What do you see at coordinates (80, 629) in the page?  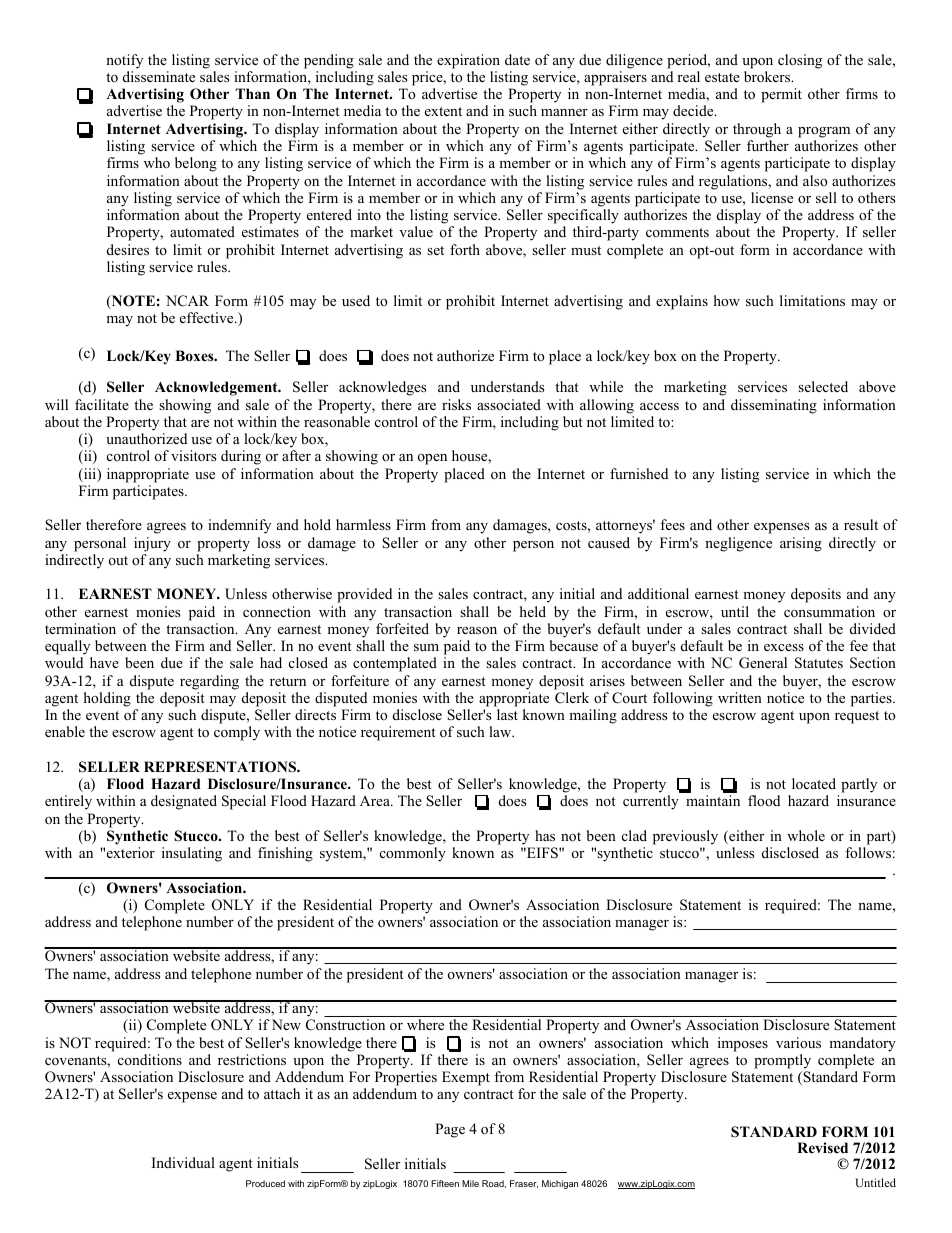 I see `termination` at bounding box center [80, 629].
